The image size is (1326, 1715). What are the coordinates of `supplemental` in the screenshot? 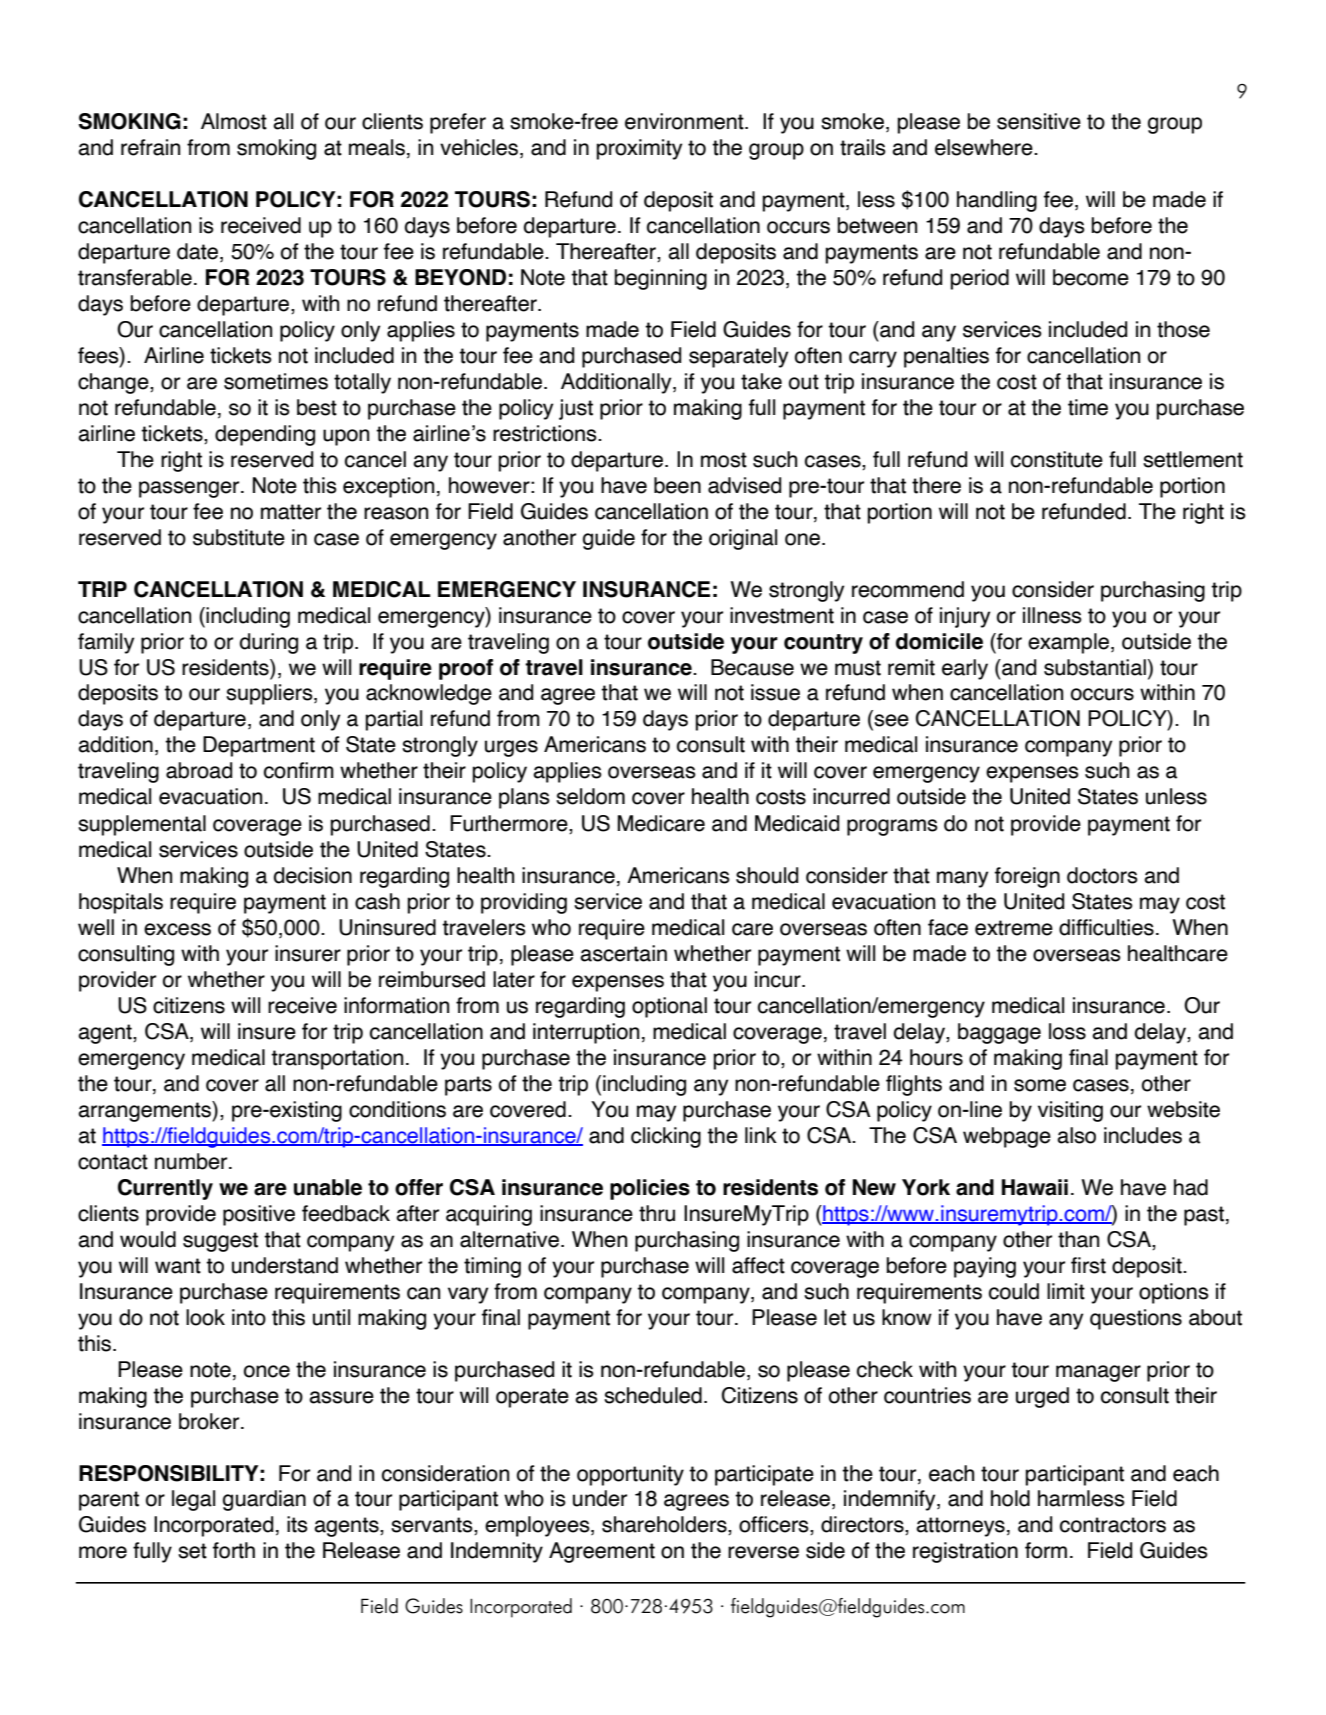 It's located at (142, 825).
